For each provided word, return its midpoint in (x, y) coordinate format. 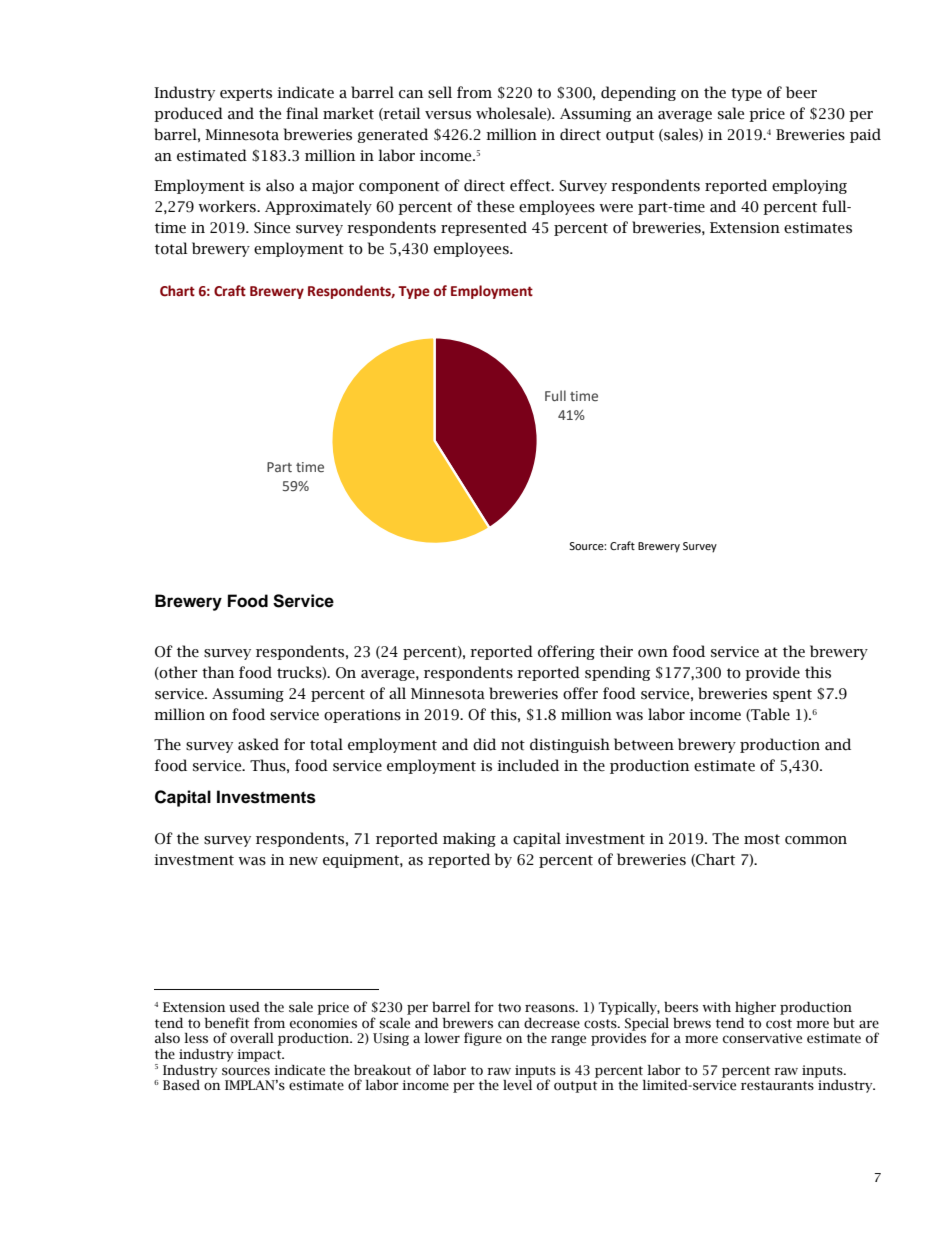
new (303, 861)
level (517, 1084)
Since (272, 228)
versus (448, 115)
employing (809, 186)
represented (484, 228)
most (762, 839)
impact (260, 1055)
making (469, 839)
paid (865, 135)
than (218, 672)
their (616, 651)
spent (792, 695)
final (302, 113)
